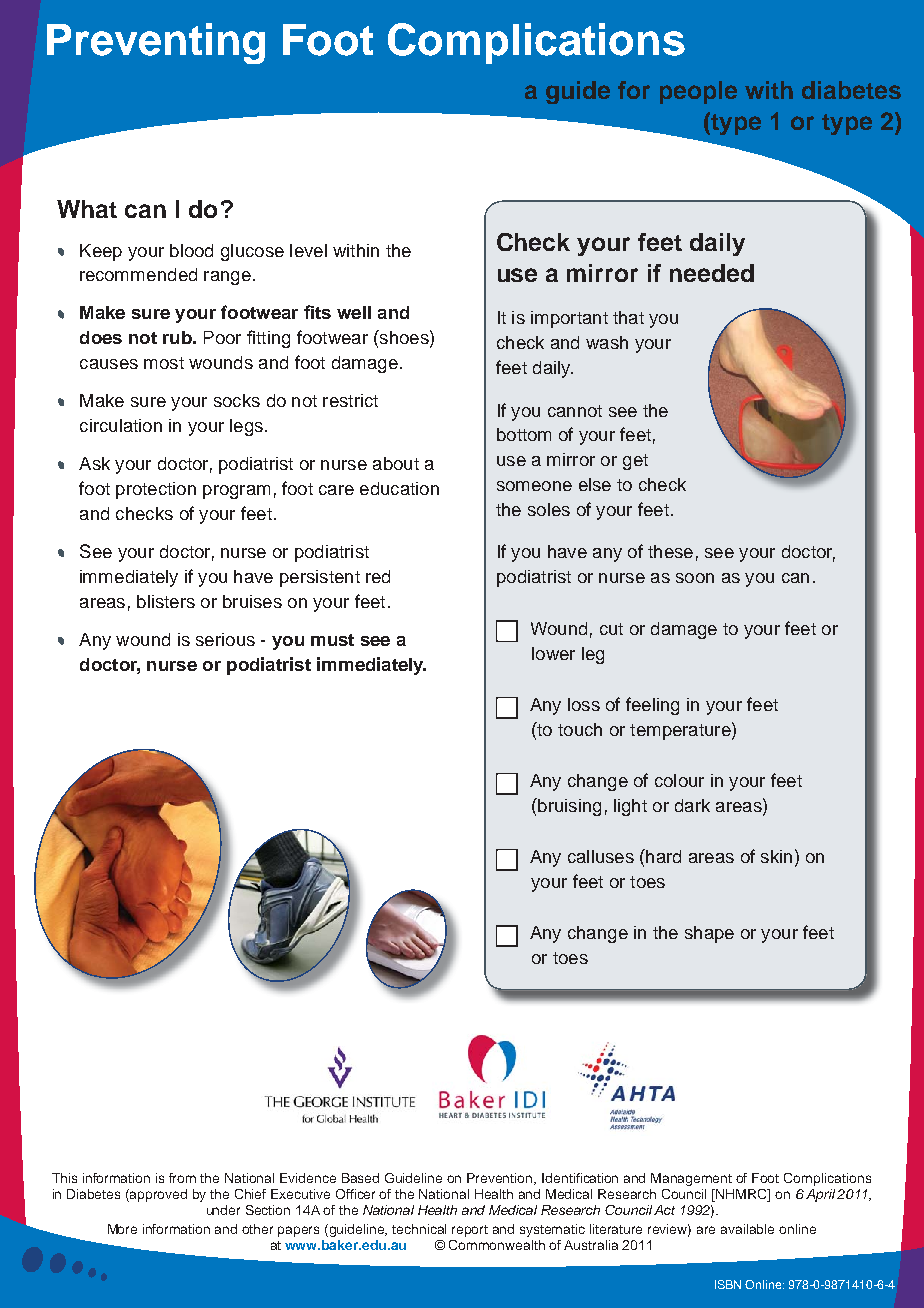  What do you see at coordinates (225, 639) in the page?
I see `serious` at bounding box center [225, 639].
